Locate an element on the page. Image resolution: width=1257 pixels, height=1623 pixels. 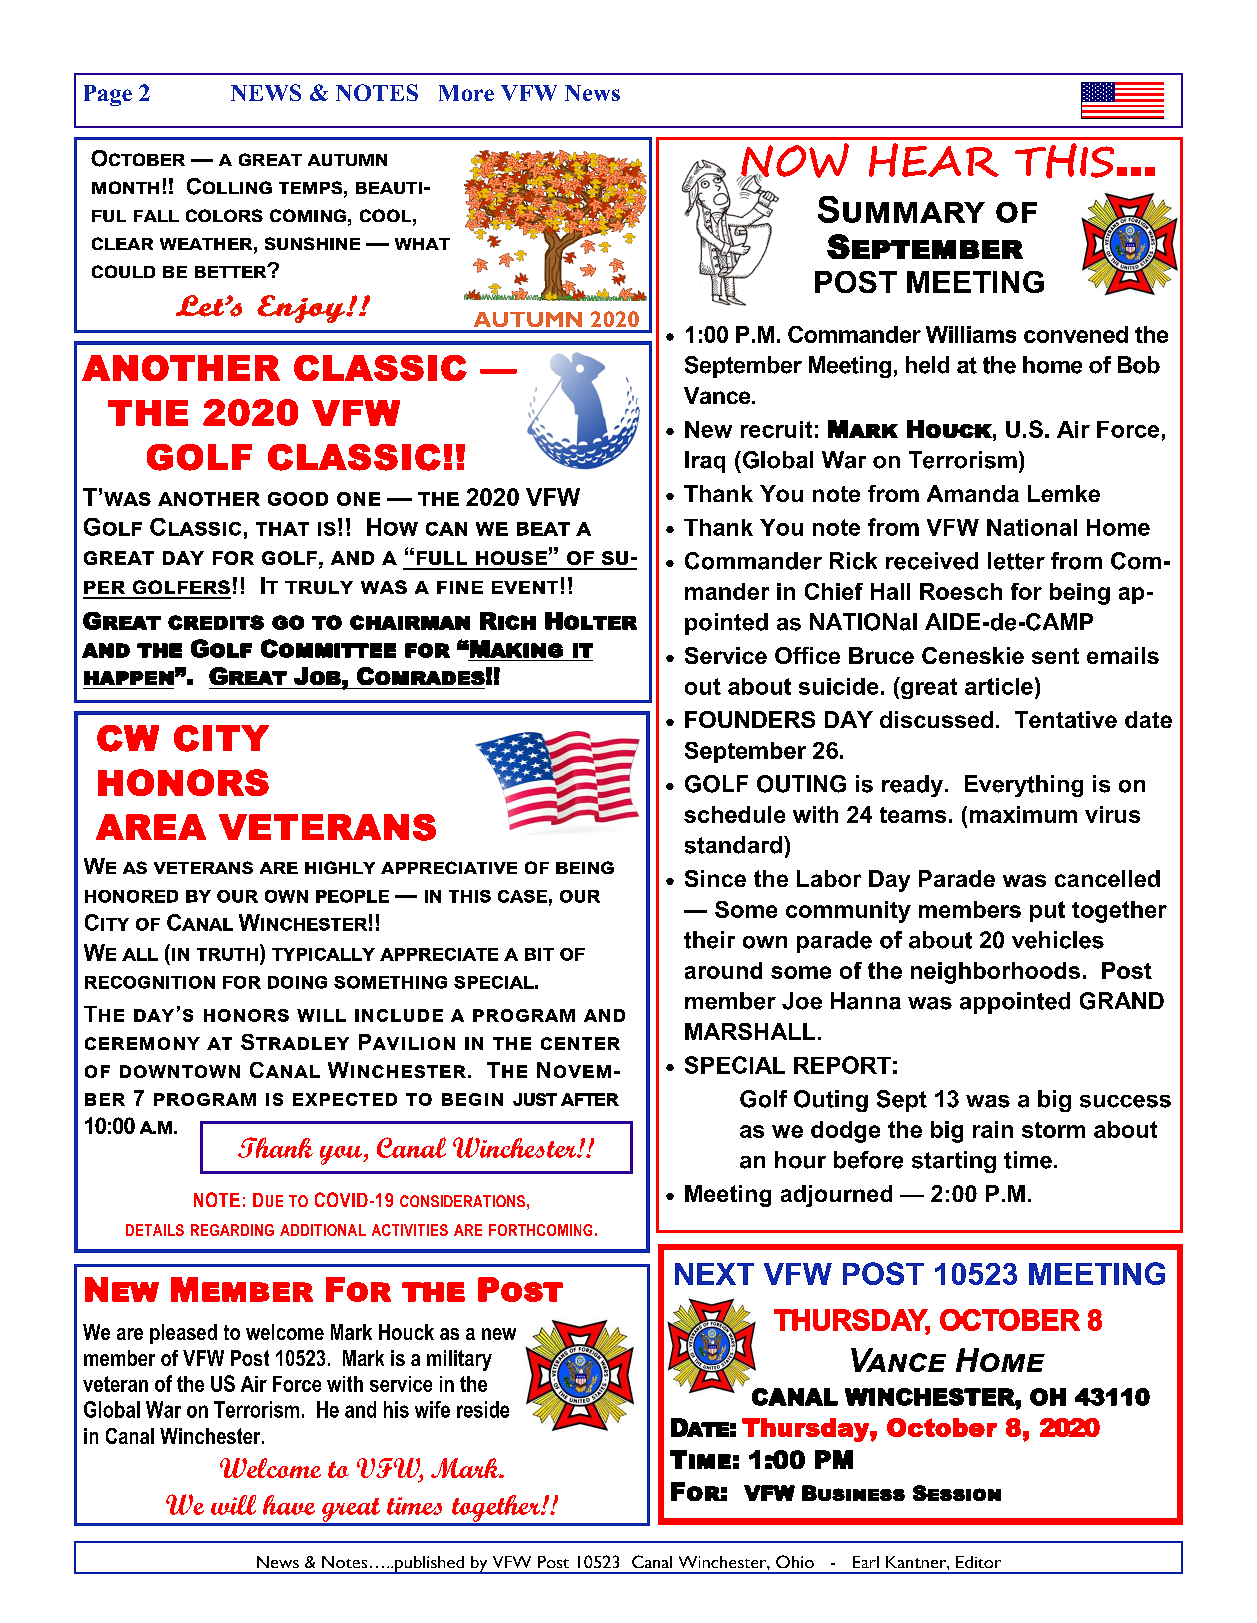
schedule is located at coordinates (734, 814).
